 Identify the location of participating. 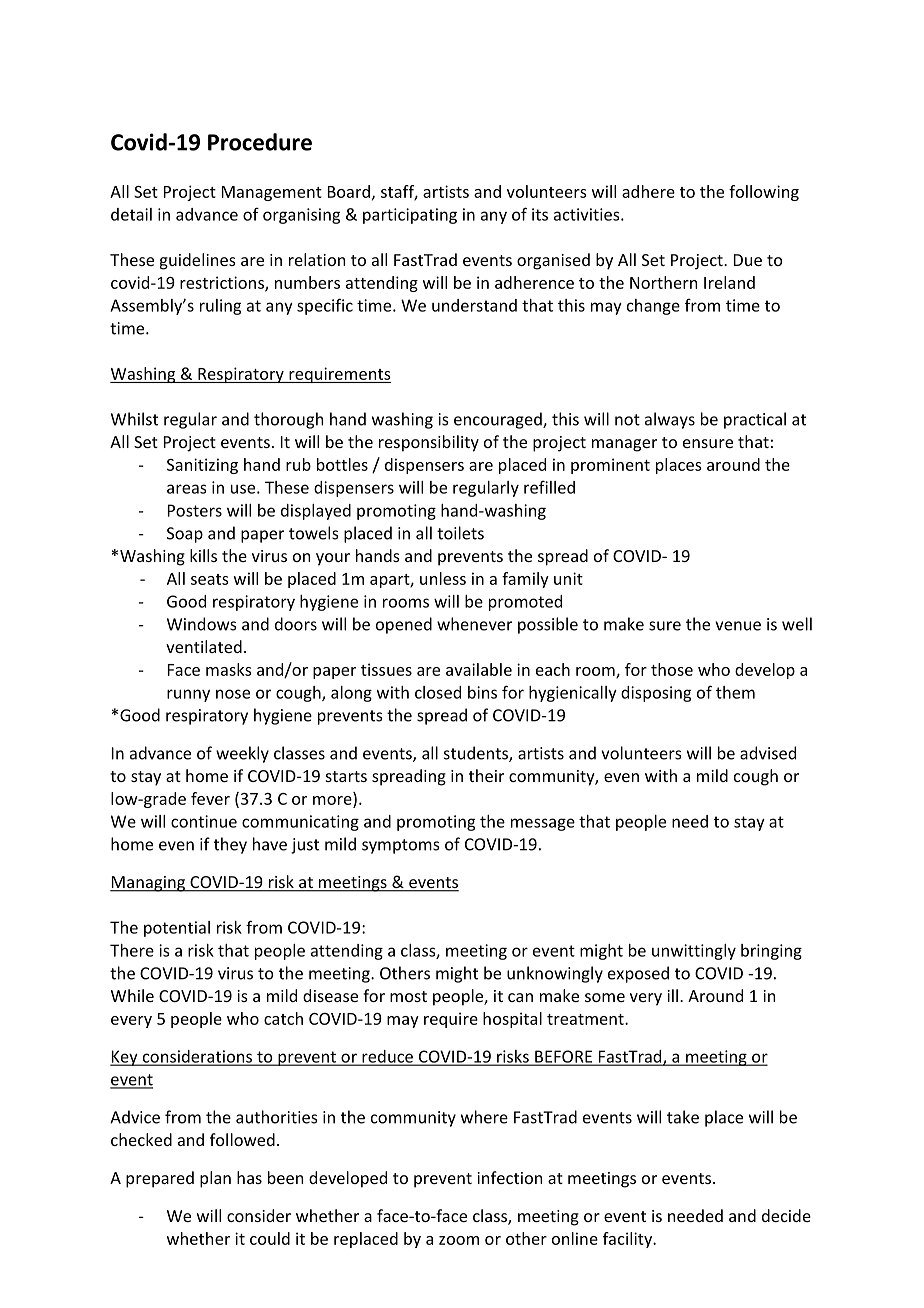
(410, 216).
